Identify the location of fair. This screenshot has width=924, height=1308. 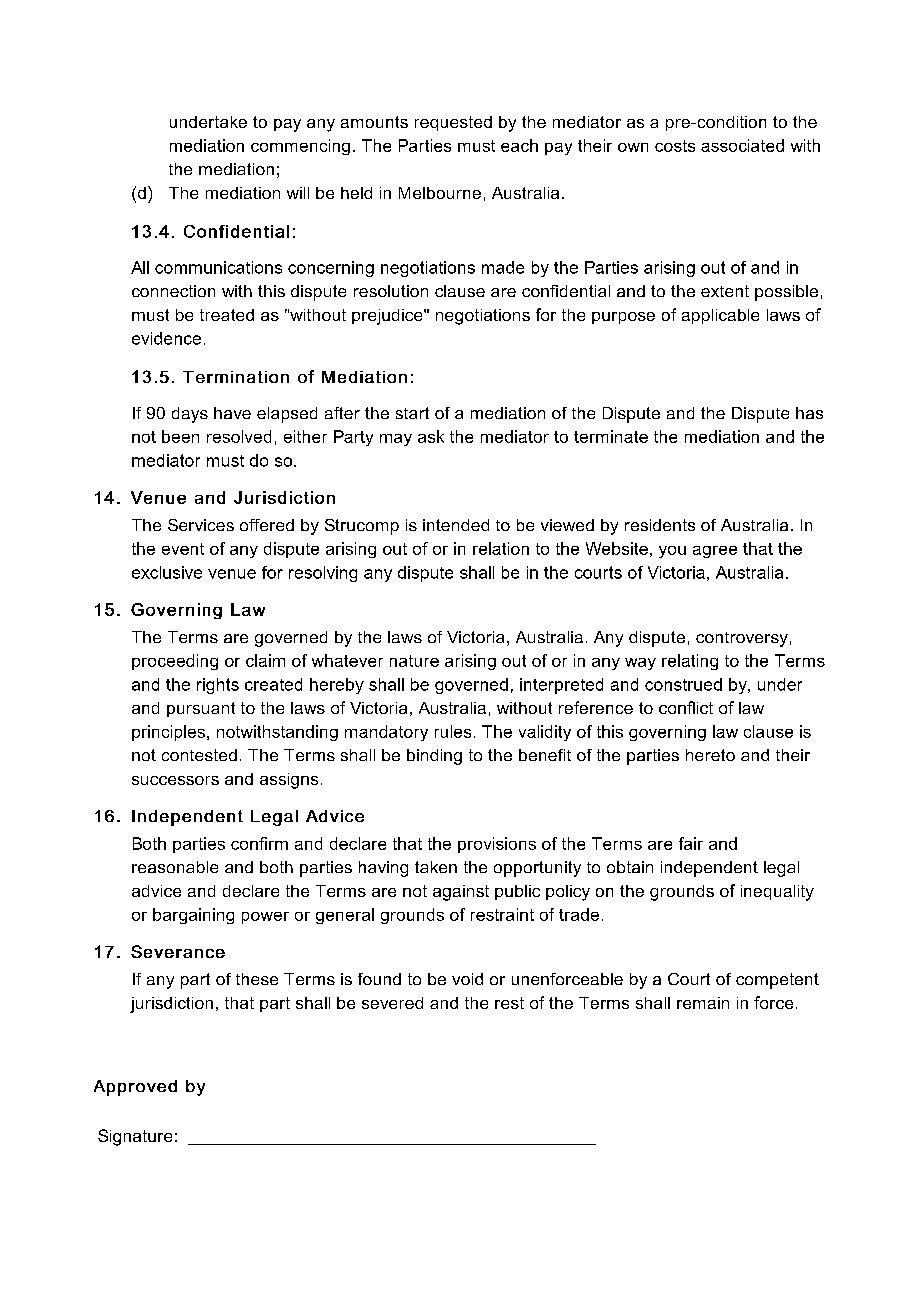
(691, 843).
